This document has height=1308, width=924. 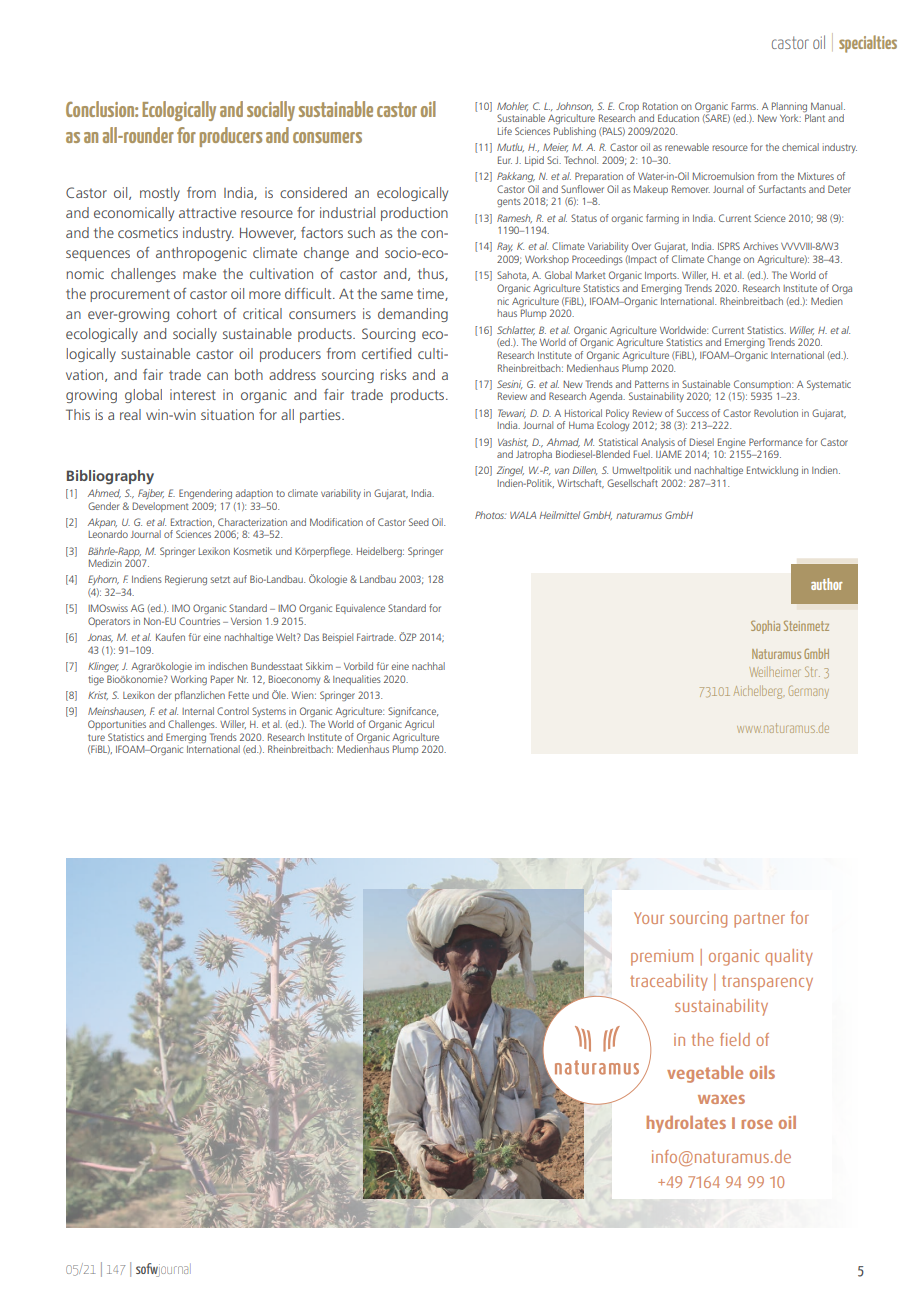 What do you see at coordinates (649, 918) in the document?
I see `Your` at bounding box center [649, 918].
